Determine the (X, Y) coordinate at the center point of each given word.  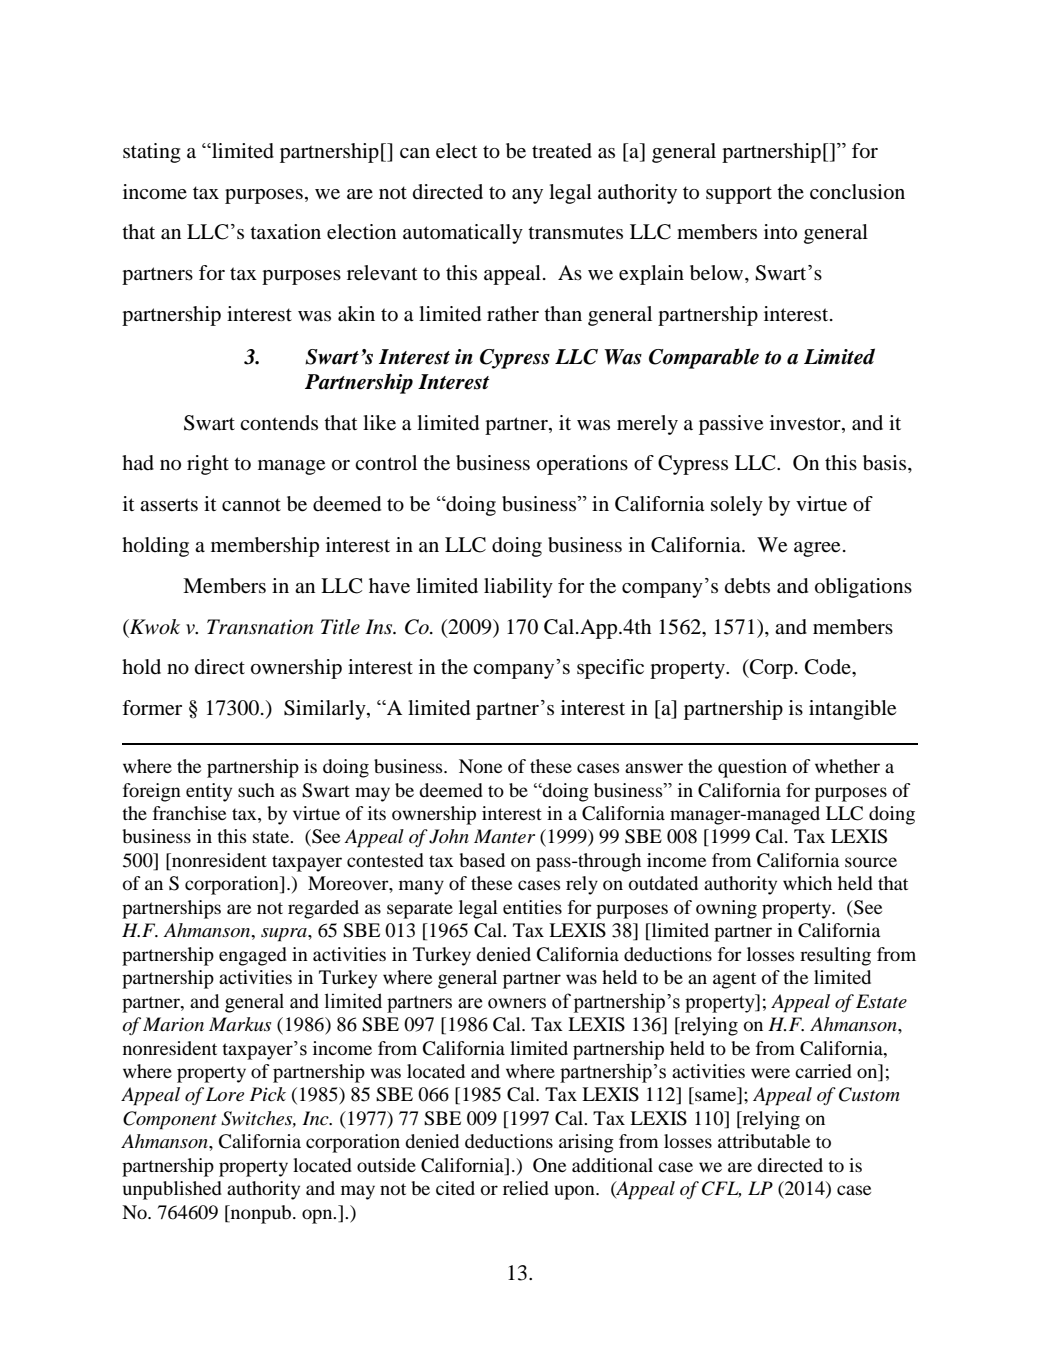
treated (562, 151)
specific (610, 669)
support (739, 195)
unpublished (172, 1190)
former (152, 708)
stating (152, 153)
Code (829, 667)
